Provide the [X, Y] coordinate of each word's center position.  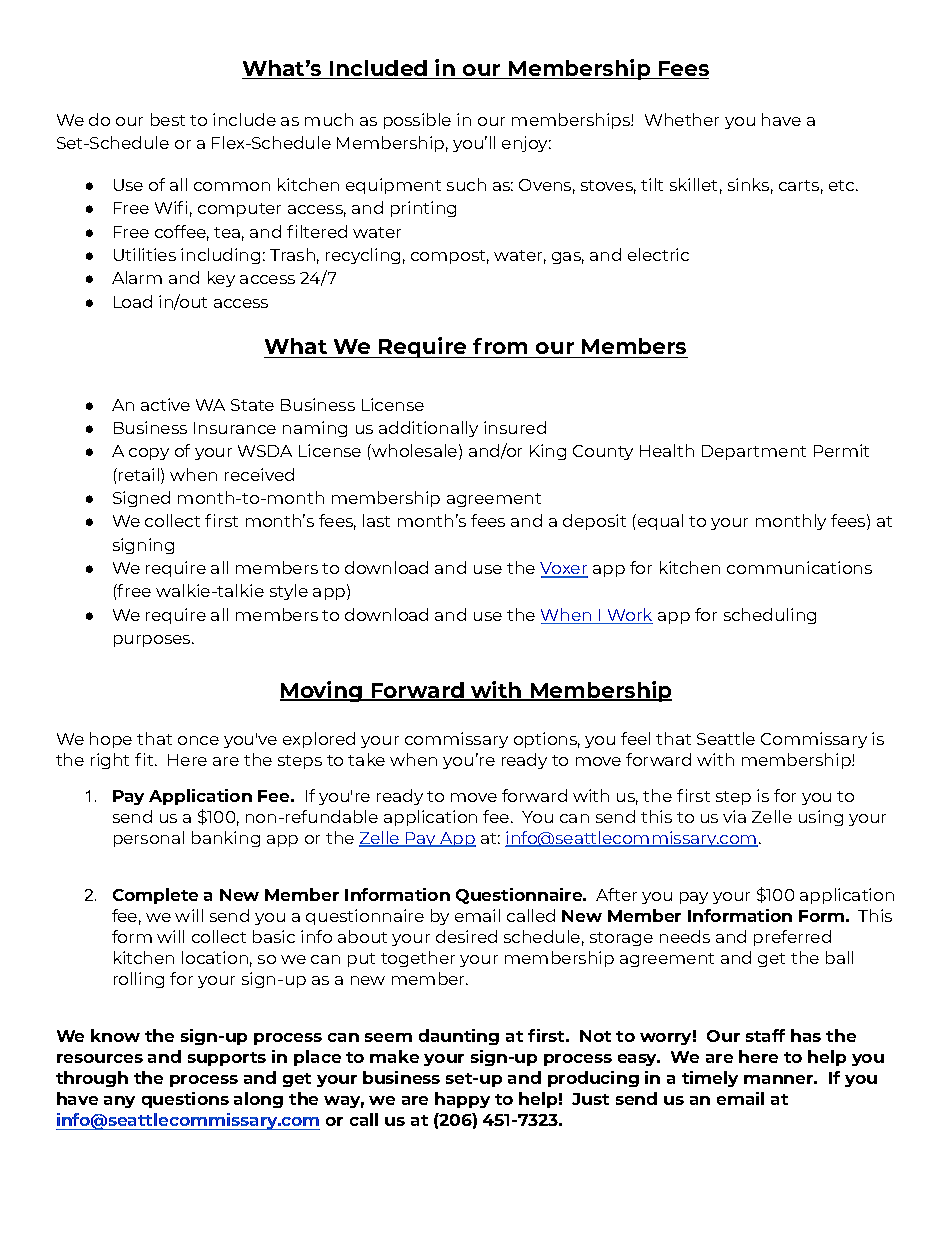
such [466, 184]
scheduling [770, 616]
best [168, 119]
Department [754, 452]
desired [466, 936]
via [734, 816]
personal [149, 839]
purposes [153, 641]
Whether [682, 119]
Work [629, 616]
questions [185, 1100]
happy [462, 1100]
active [165, 404]
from [500, 346]
